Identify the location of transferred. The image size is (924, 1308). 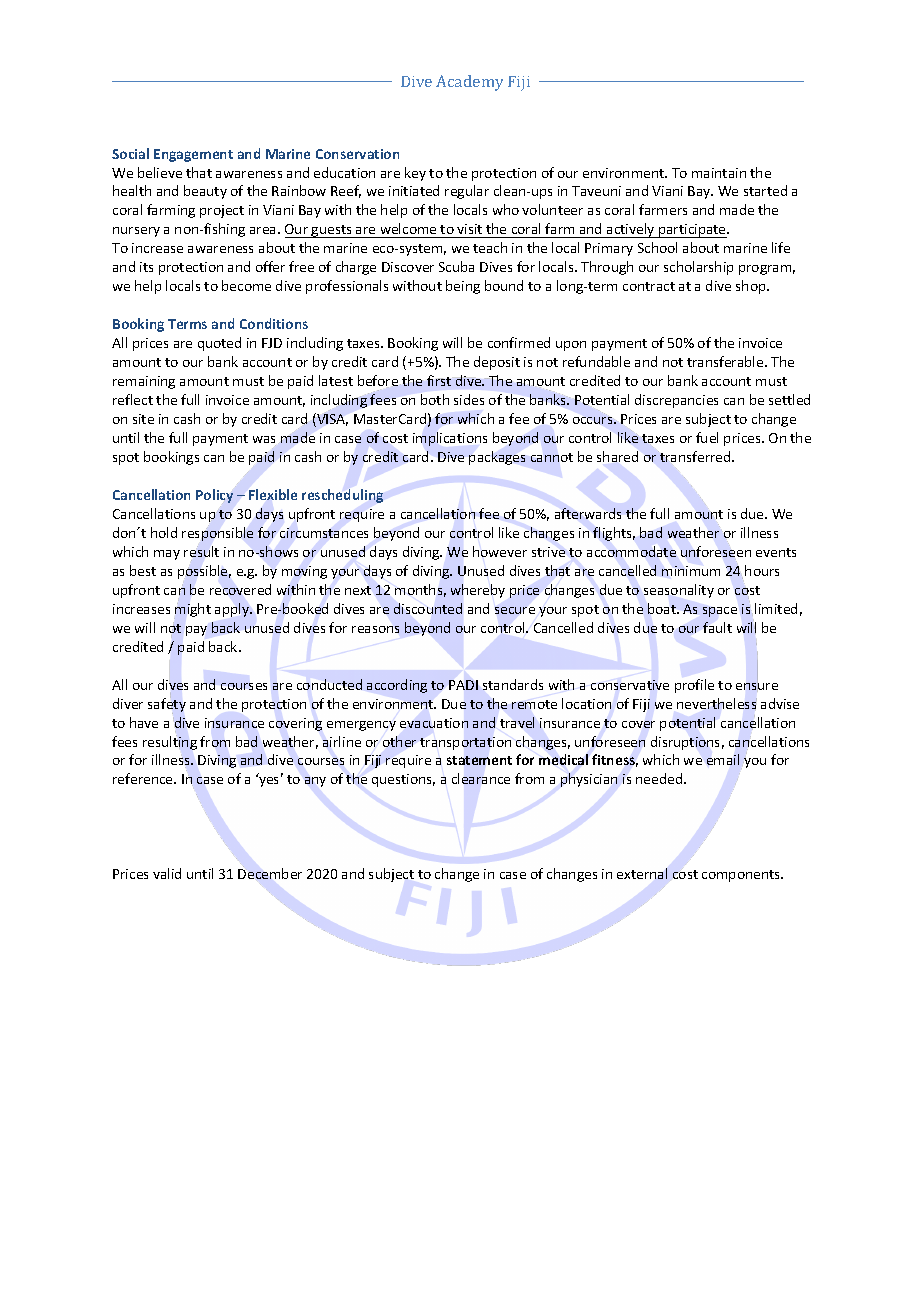
(695, 456).
